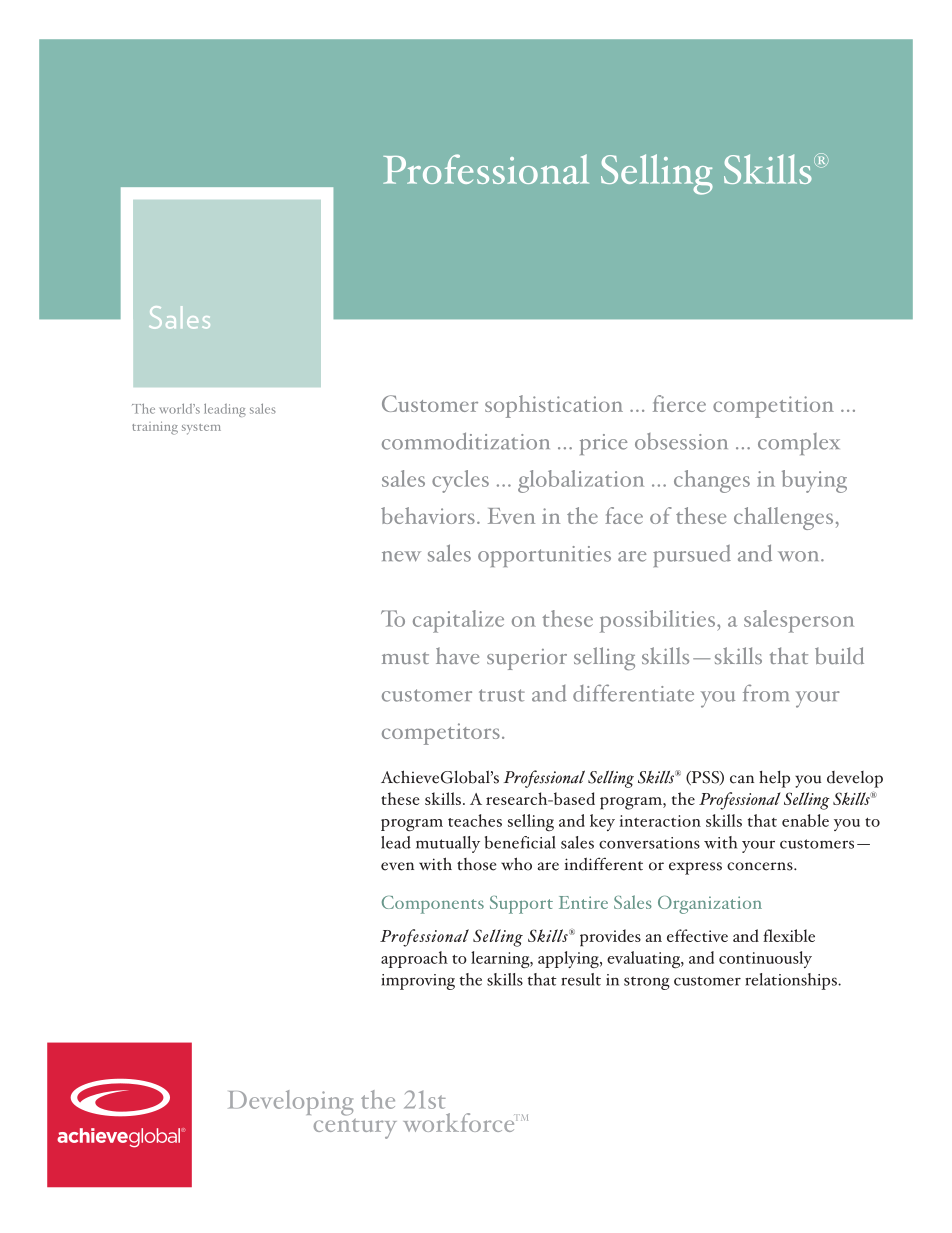 The width and height of the screenshot is (952, 1233). Describe the element at coordinates (466, 441) in the screenshot. I see `commoditization` at that location.
